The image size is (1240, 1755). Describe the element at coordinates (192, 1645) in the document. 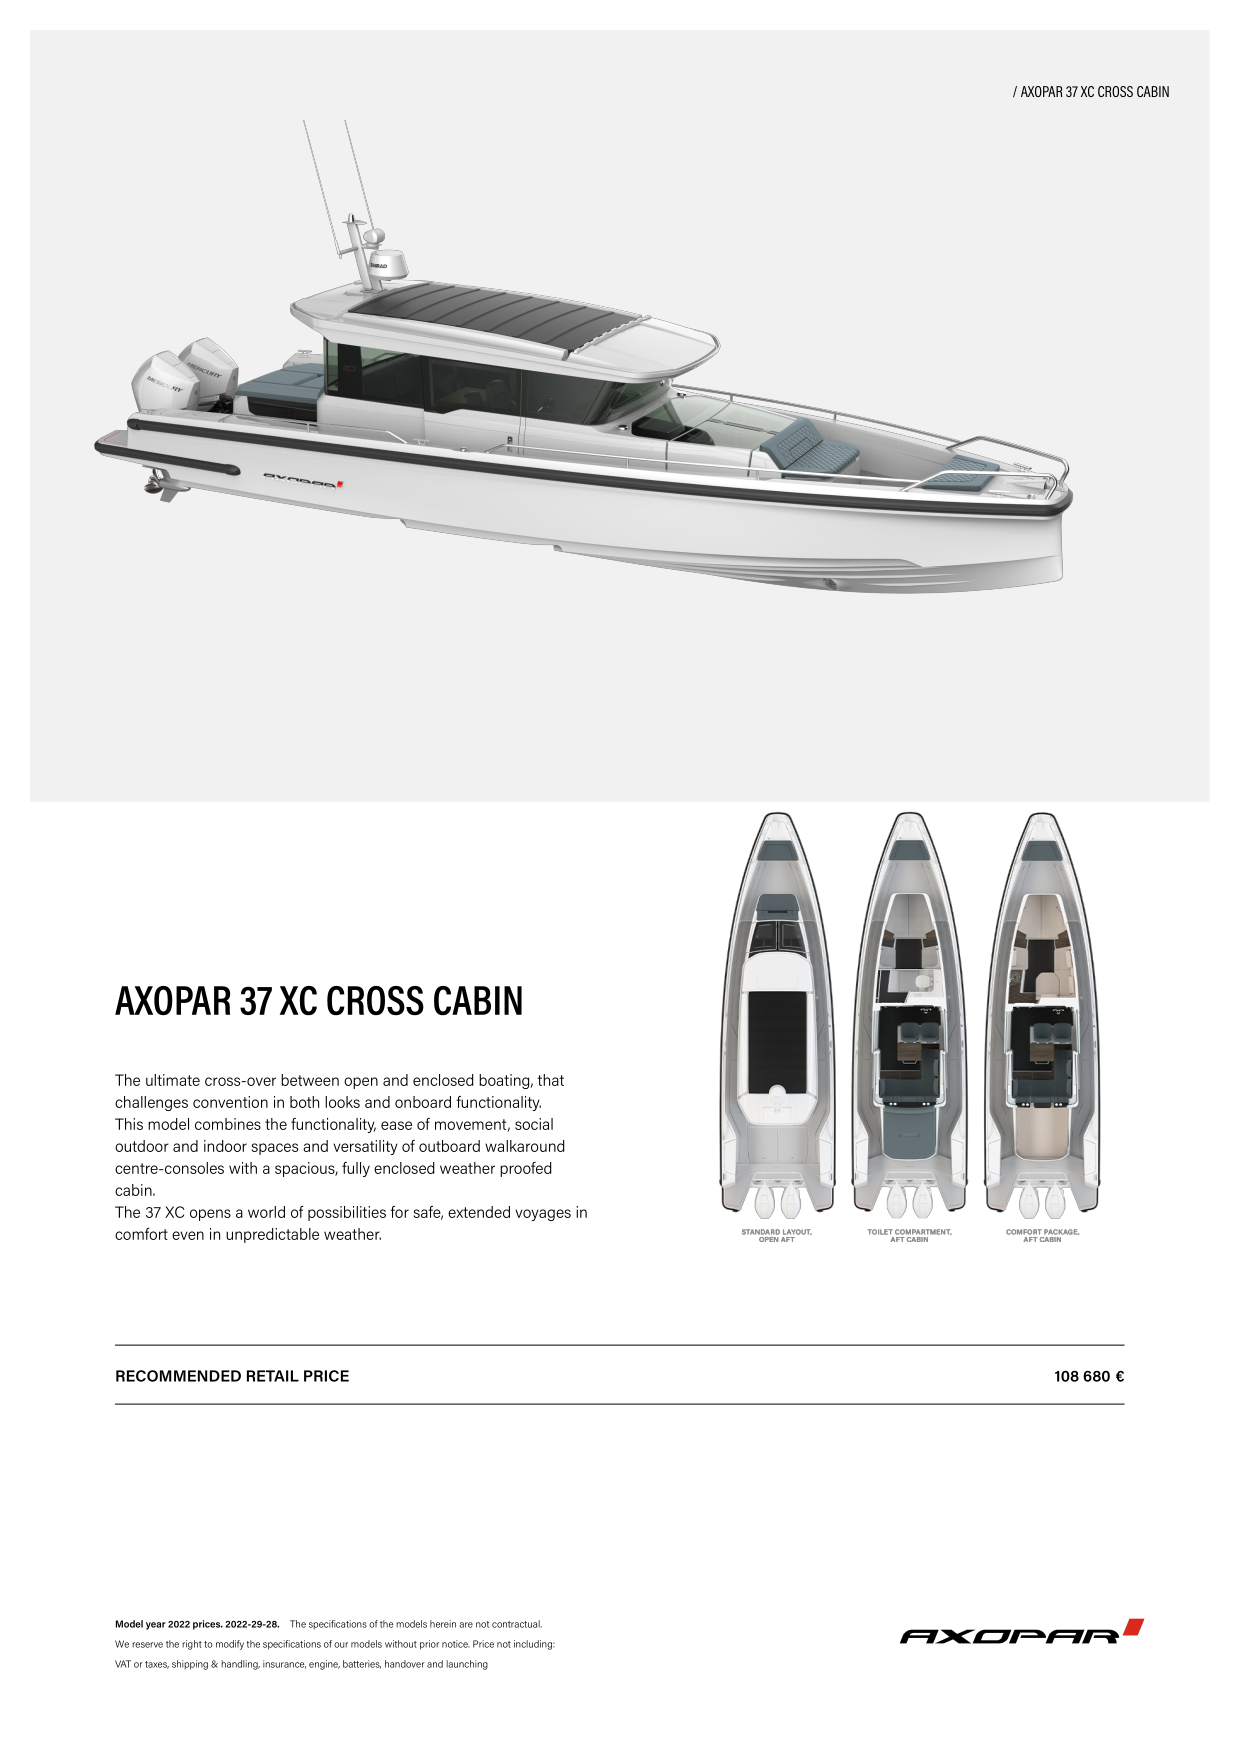

I see `right` at that location.
